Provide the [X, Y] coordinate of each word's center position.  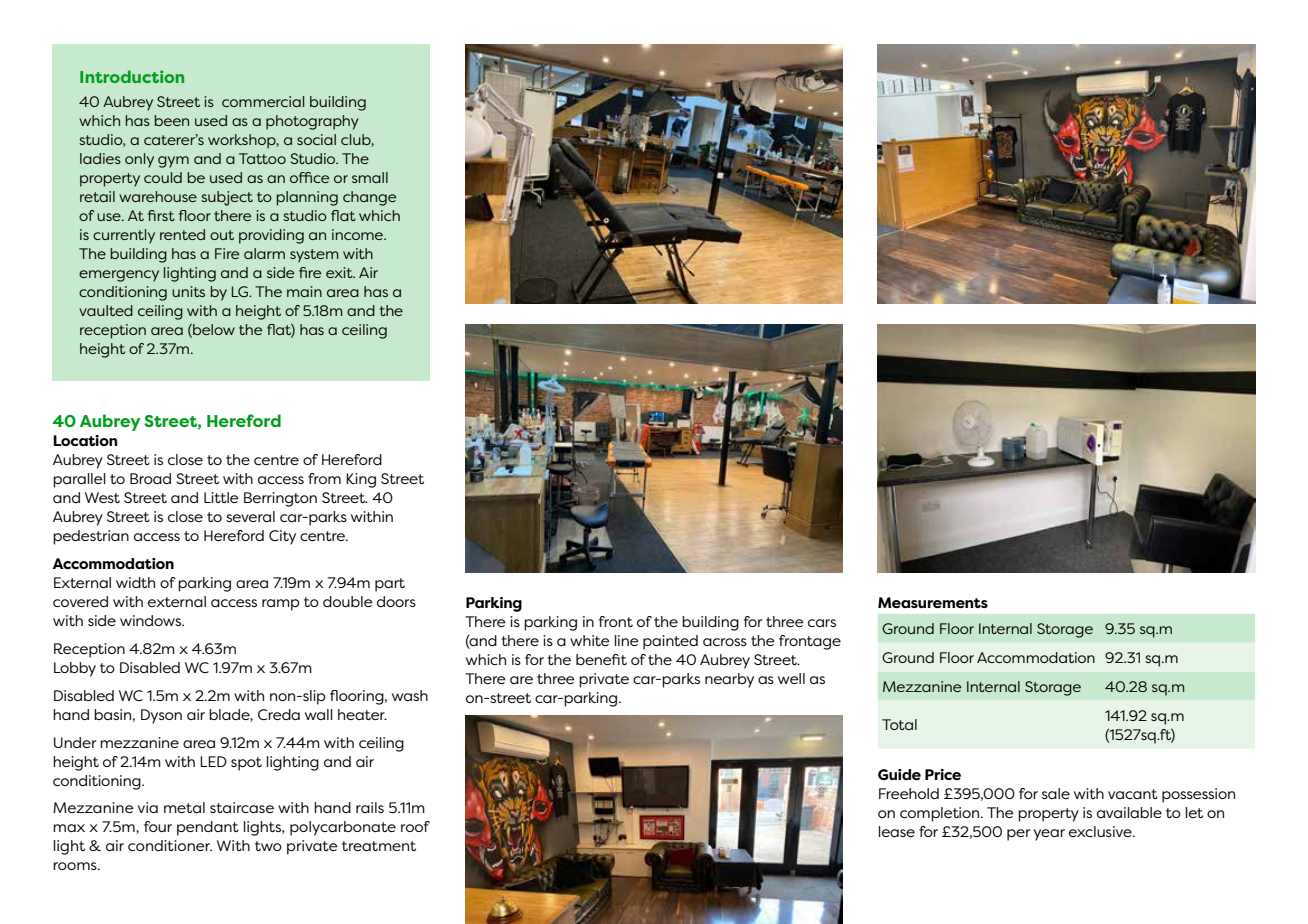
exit [340, 272]
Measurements [933, 602]
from [324, 478]
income [358, 234]
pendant [208, 828]
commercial [263, 101]
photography [312, 122]
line [627, 640]
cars [822, 623]
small [370, 177]
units [188, 291]
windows [152, 620]
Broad [150, 478]
